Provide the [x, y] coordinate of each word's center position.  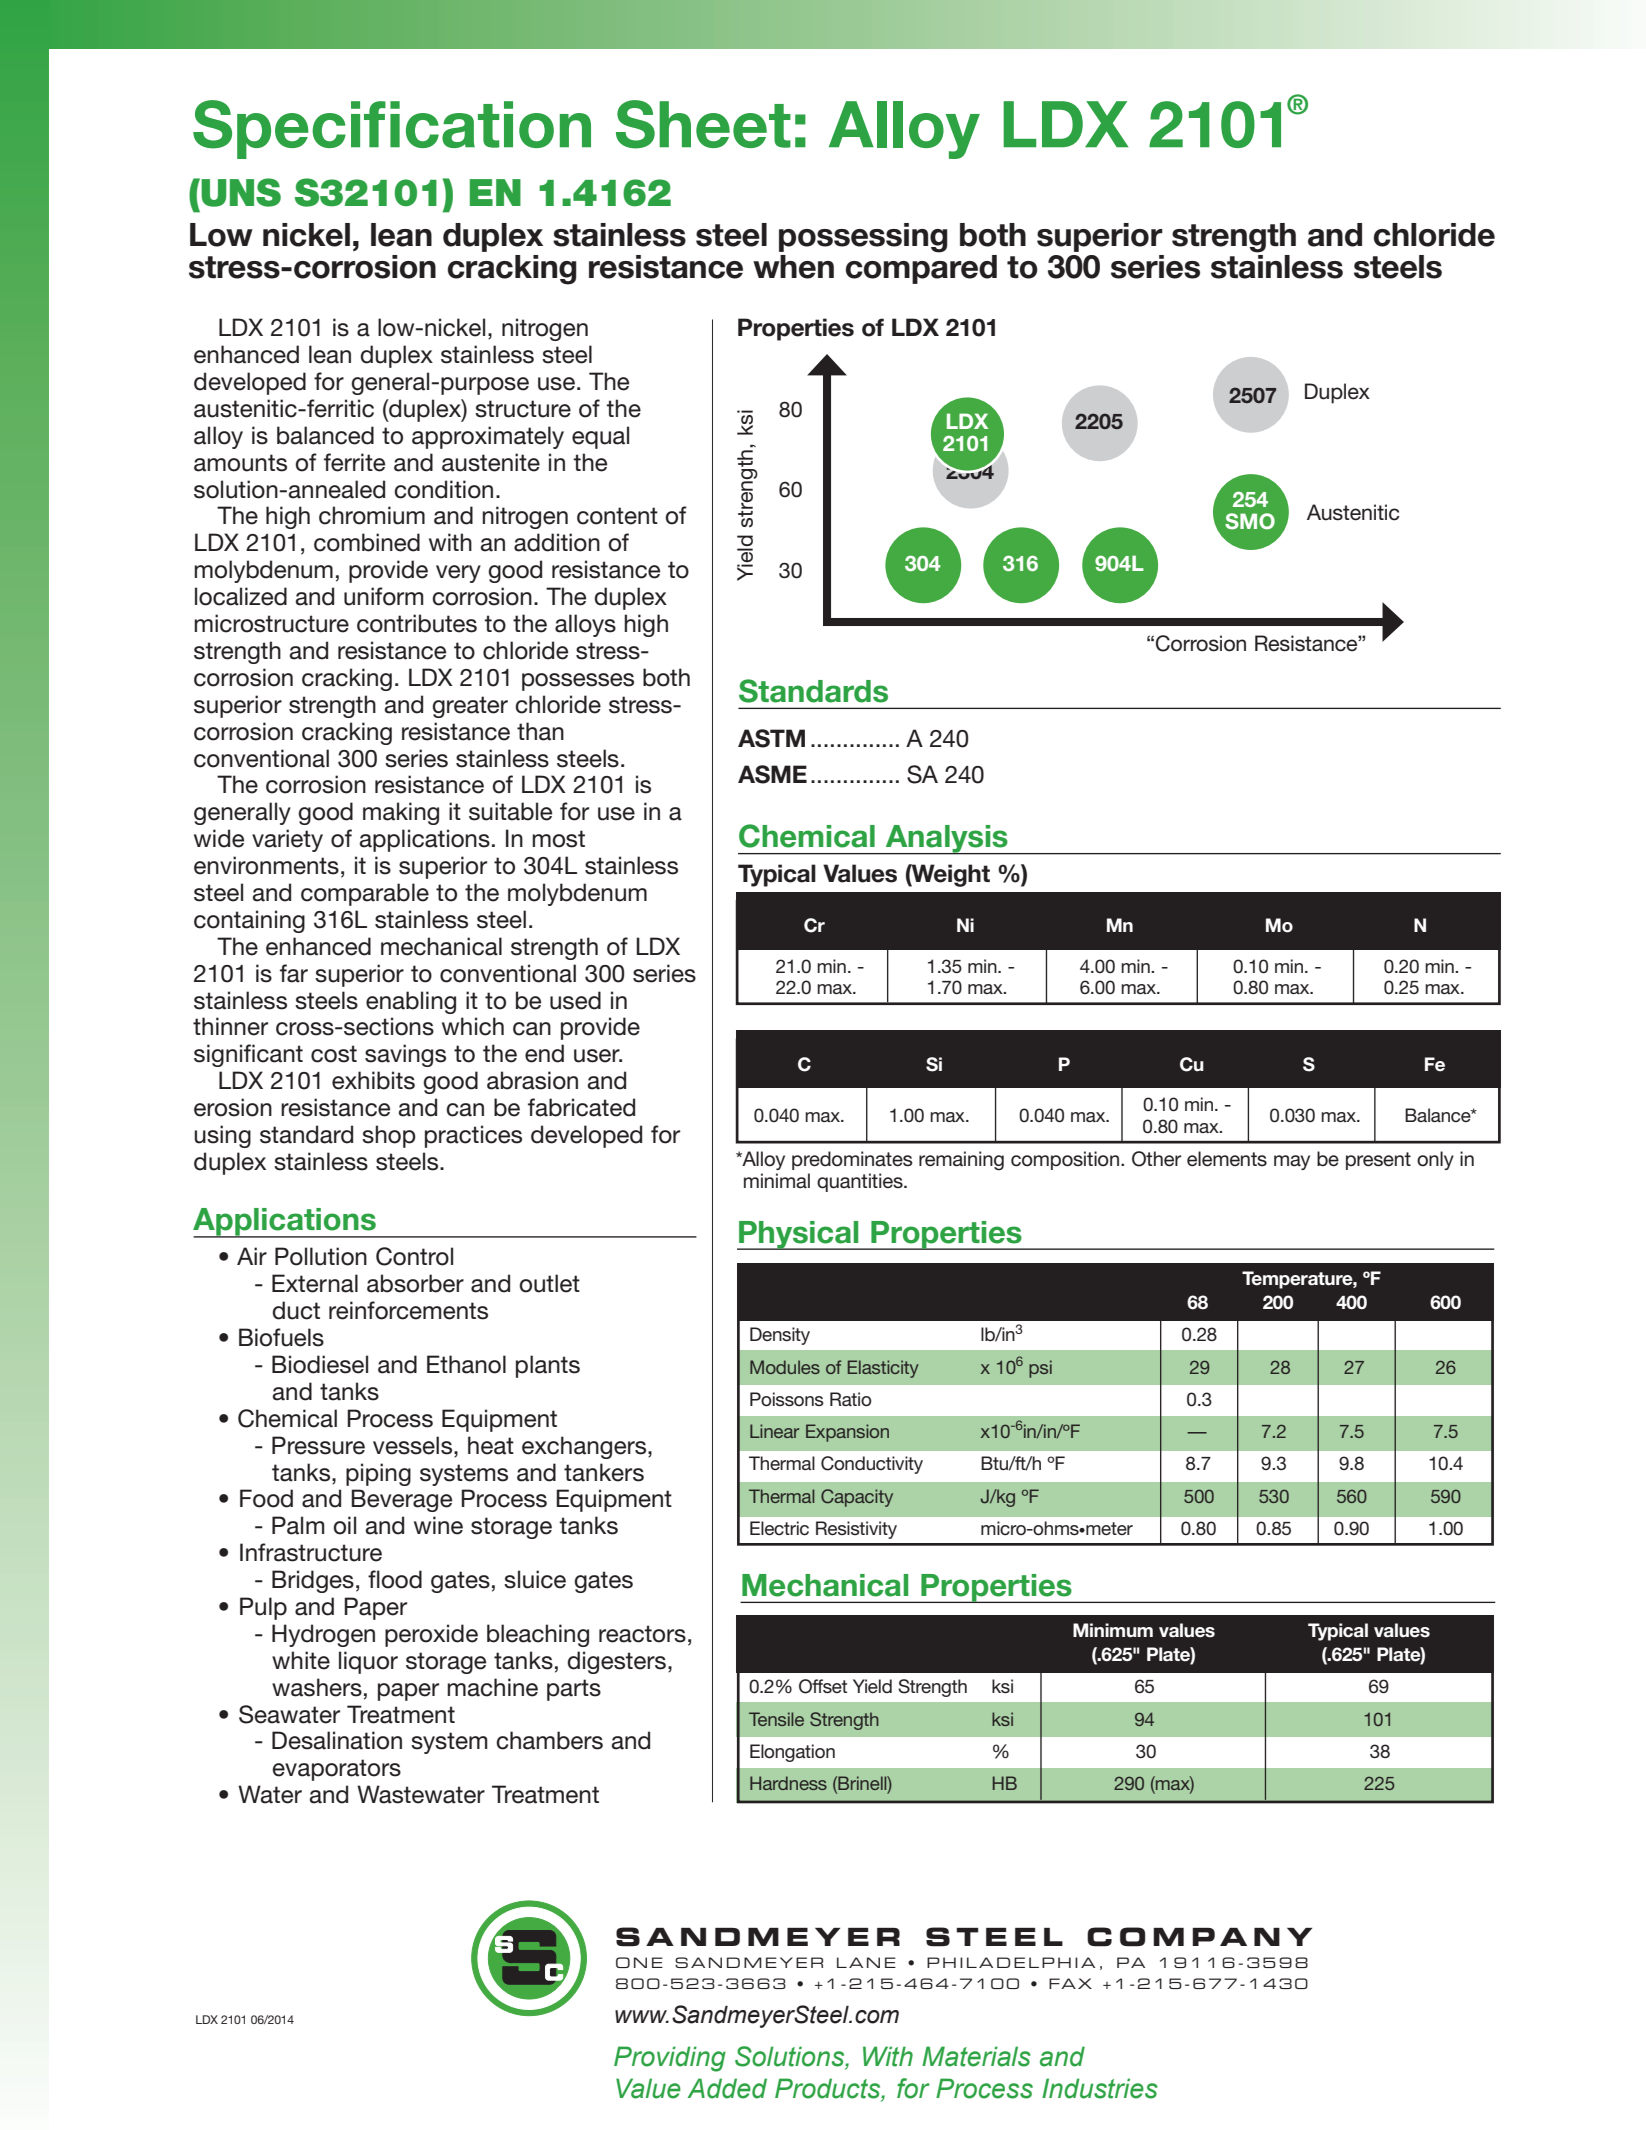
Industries [1100, 2088]
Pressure [318, 1445]
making [401, 813]
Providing [670, 2059]
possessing [863, 238]
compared [921, 269]
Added [727, 2088]
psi [1040, 1369]
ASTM [771, 738]
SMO [1250, 521]
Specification [392, 129]
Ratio [851, 1399]
